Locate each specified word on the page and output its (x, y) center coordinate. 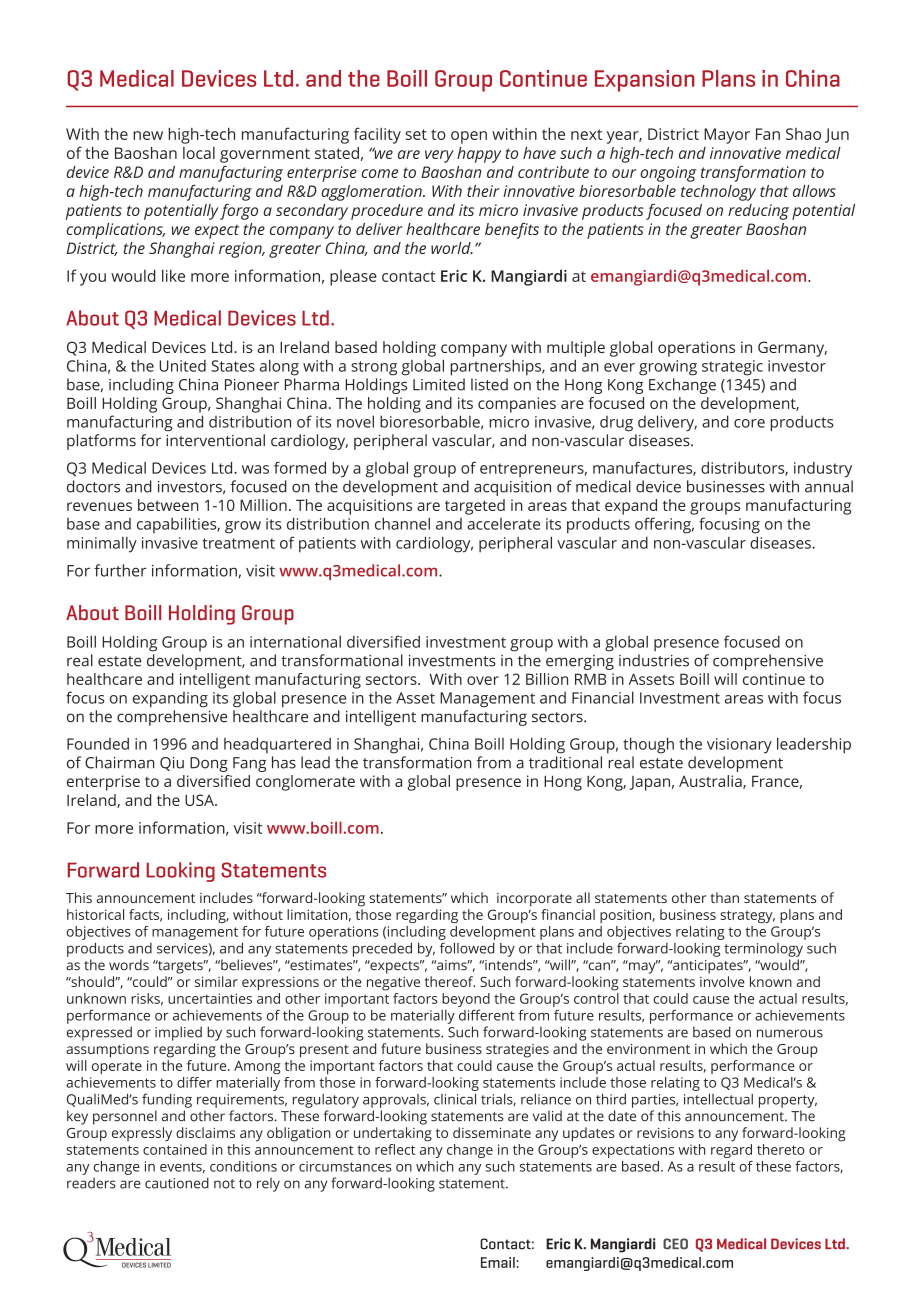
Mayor (727, 136)
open (469, 137)
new (148, 135)
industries (654, 660)
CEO (675, 1244)
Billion (547, 679)
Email (498, 1262)
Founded (98, 744)
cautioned (177, 1183)
